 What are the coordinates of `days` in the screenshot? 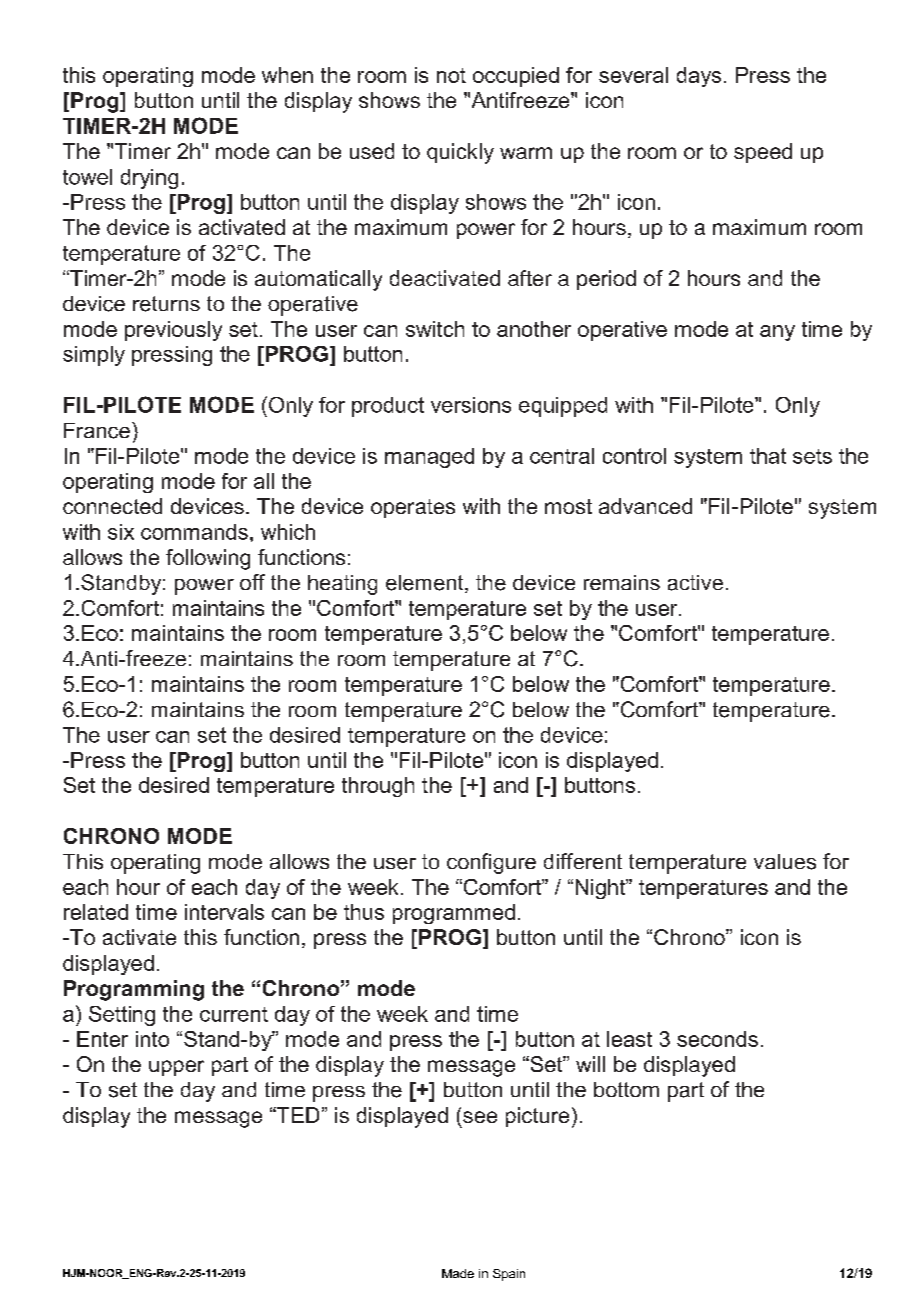 It's located at (699, 77).
